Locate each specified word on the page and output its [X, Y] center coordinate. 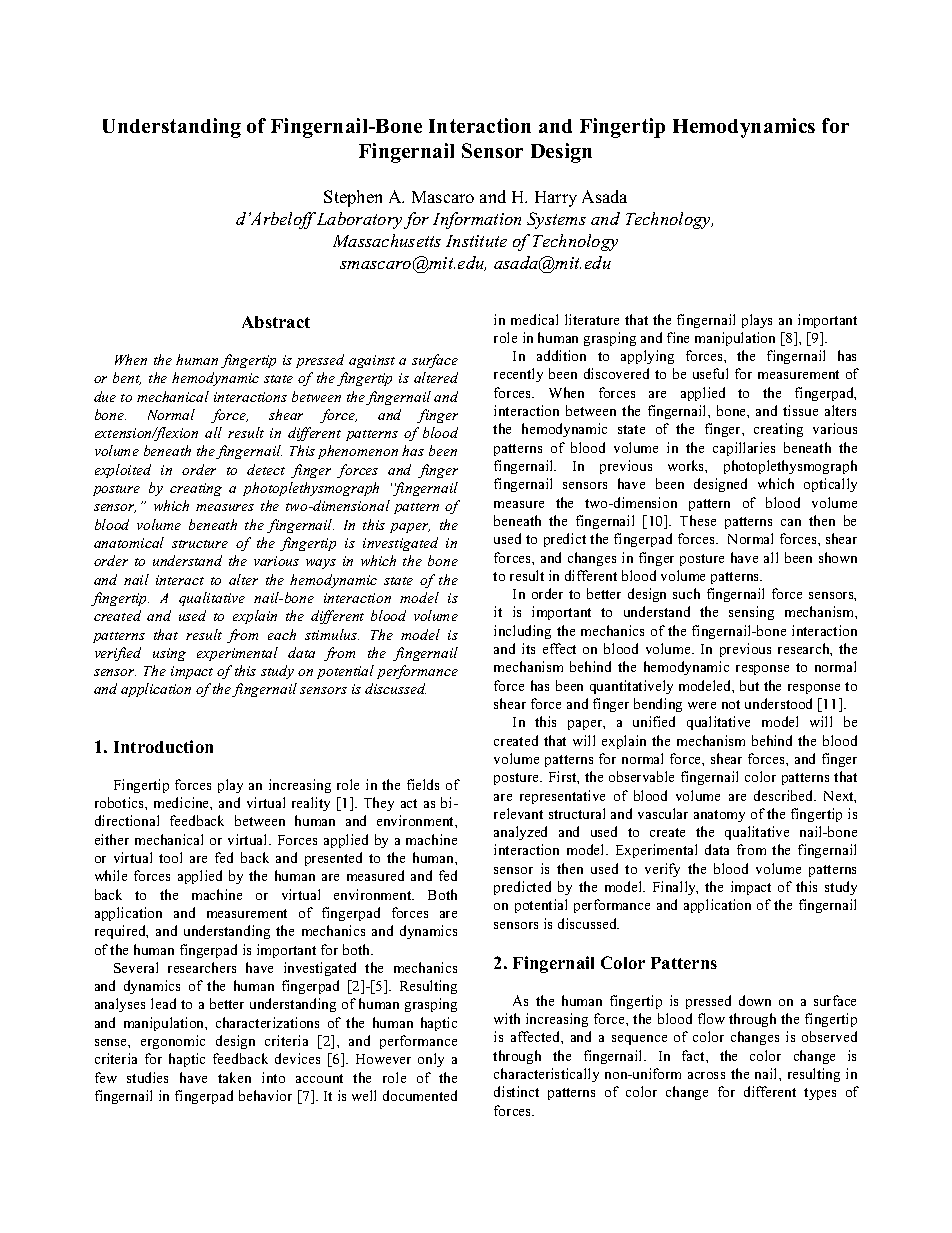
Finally [675, 888]
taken [234, 1077]
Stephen [353, 198]
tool [170, 857]
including [522, 632]
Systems [556, 220]
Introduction [163, 746]
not [731, 704]
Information [477, 220]
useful [710, 373]
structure [200, 544]
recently [518, 375]
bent [127, 378]
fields [423, 784]
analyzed [520, 833]
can [791, 522]
